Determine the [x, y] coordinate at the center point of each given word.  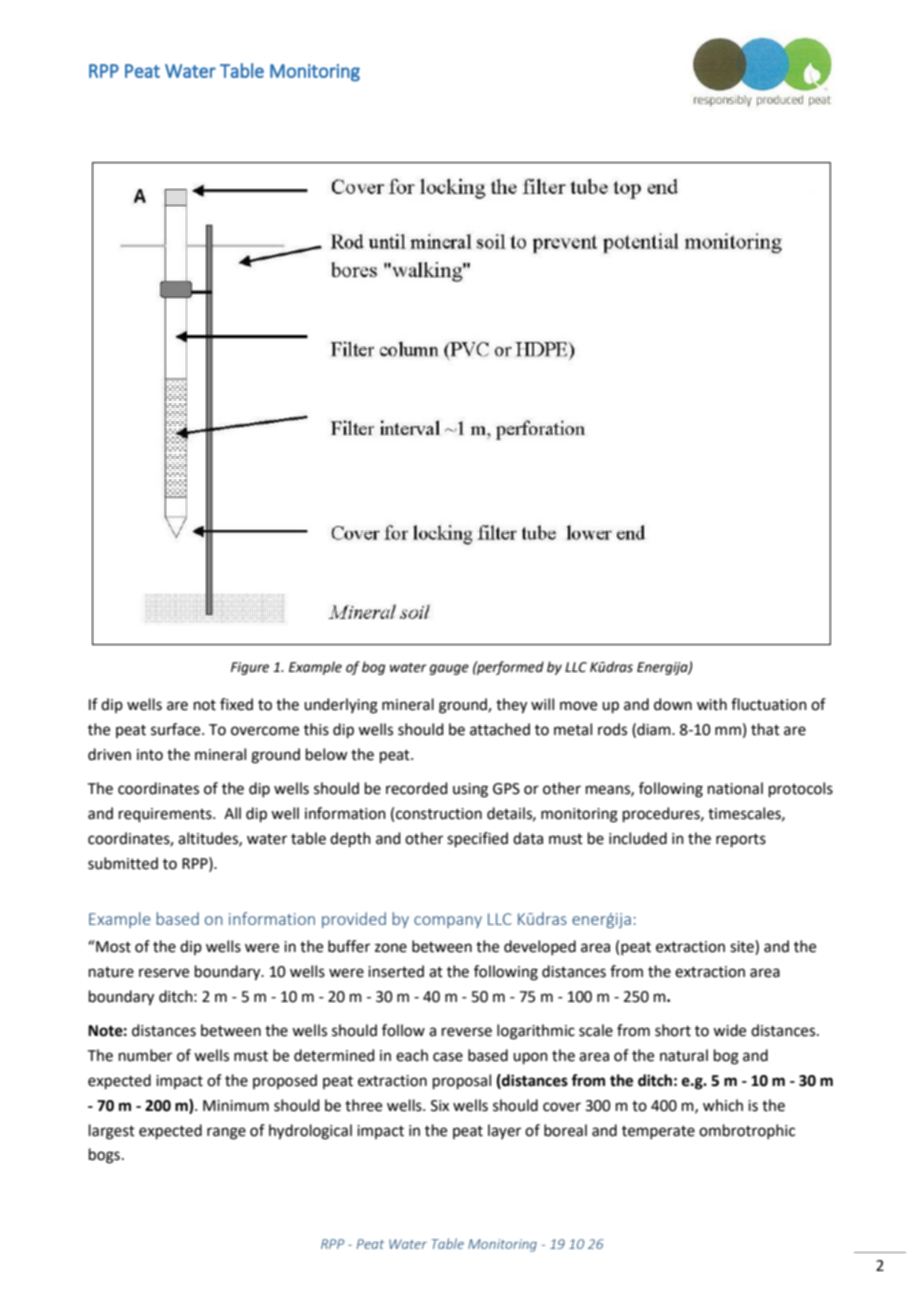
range [226, 1133]
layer [504, 1131]
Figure [250, 668]
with [712, 704]
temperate [658, 1132]
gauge [449, 669]
